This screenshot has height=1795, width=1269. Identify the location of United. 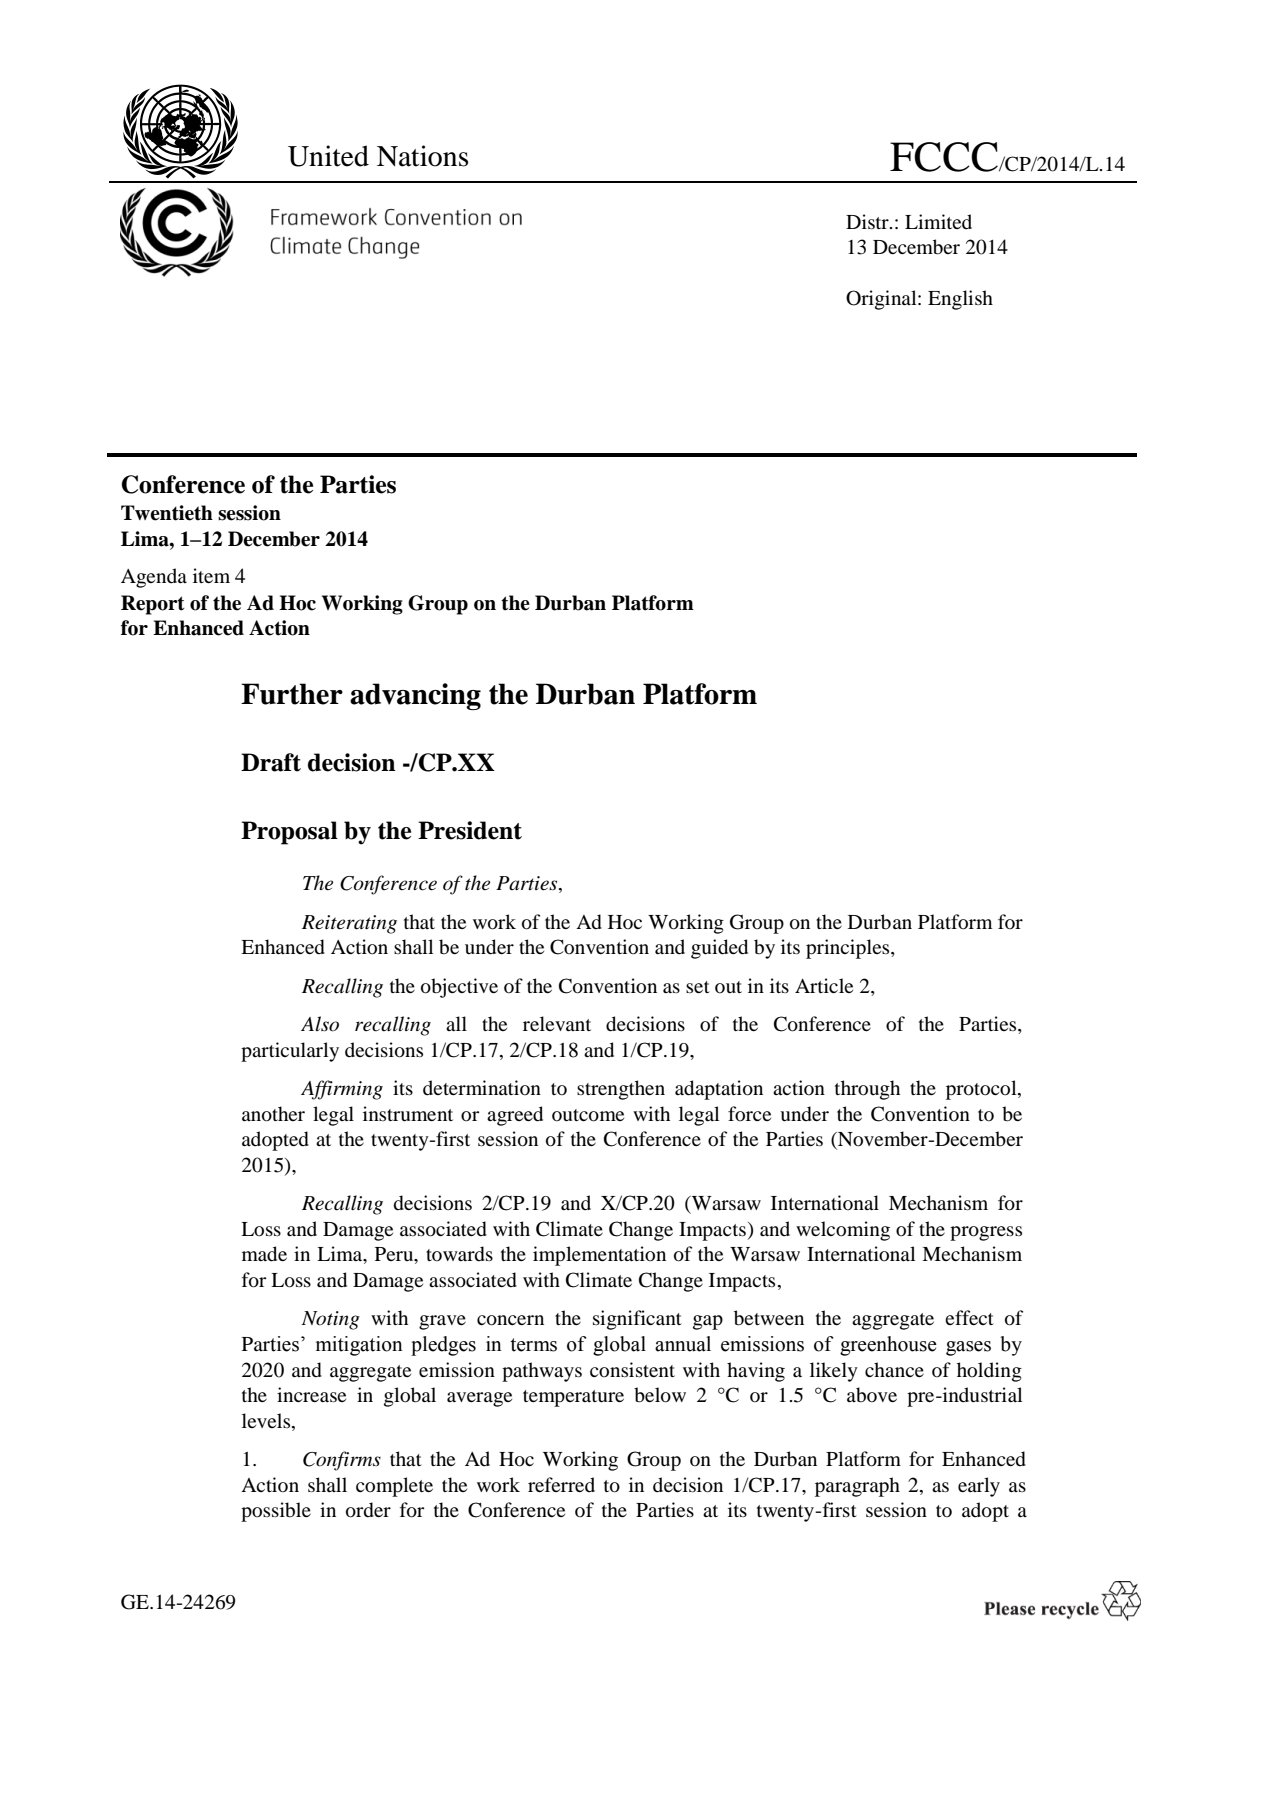
(328, 156).
